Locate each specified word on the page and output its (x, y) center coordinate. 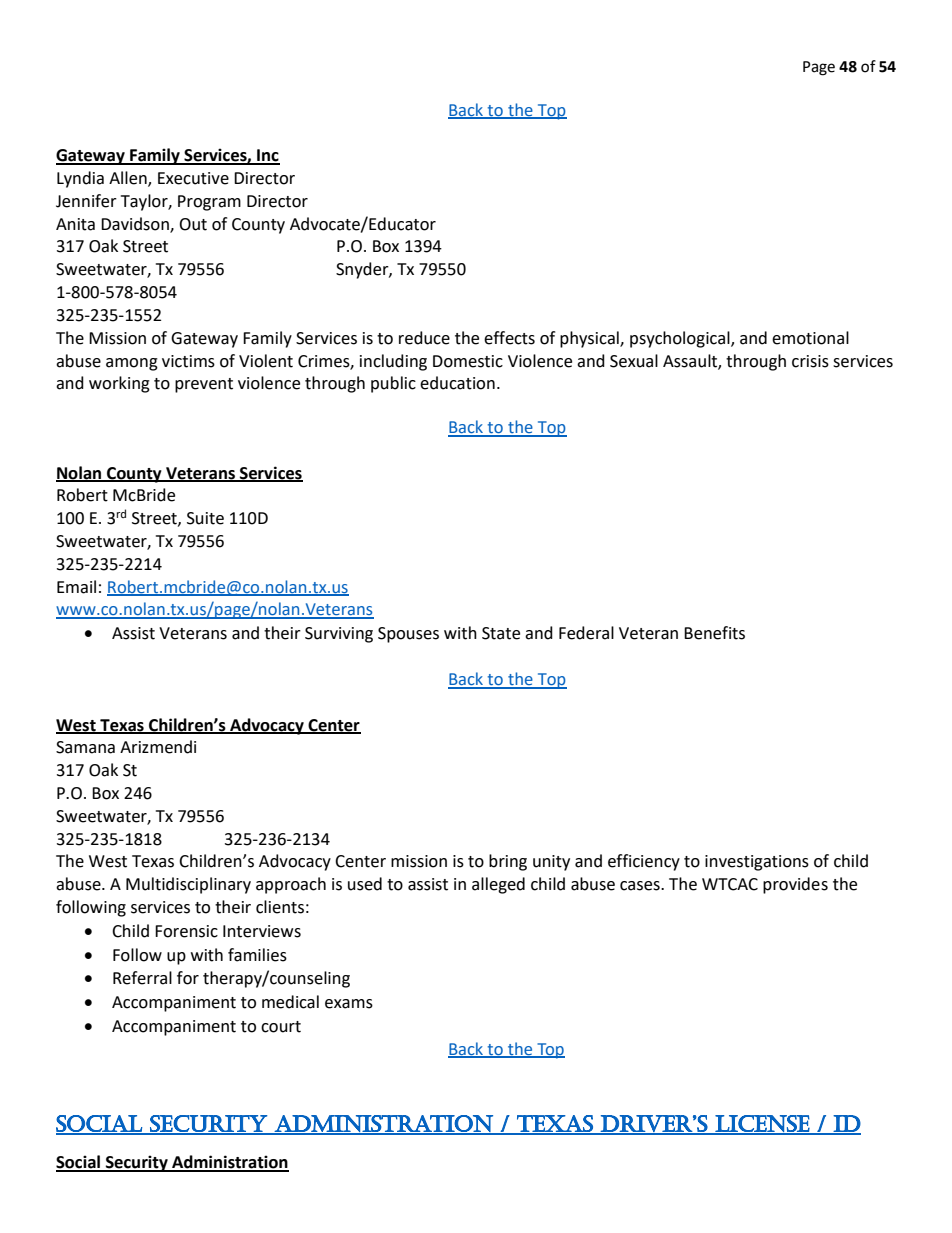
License (762, 1124)
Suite (205, 518)
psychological (681, 339)
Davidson (136, 224)
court (281, 1027)
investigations (757, 863)
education (457, 383)
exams (349, 1004)
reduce (424, 338)
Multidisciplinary (188, 885)
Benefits (714, 633)
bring (508, 862)
